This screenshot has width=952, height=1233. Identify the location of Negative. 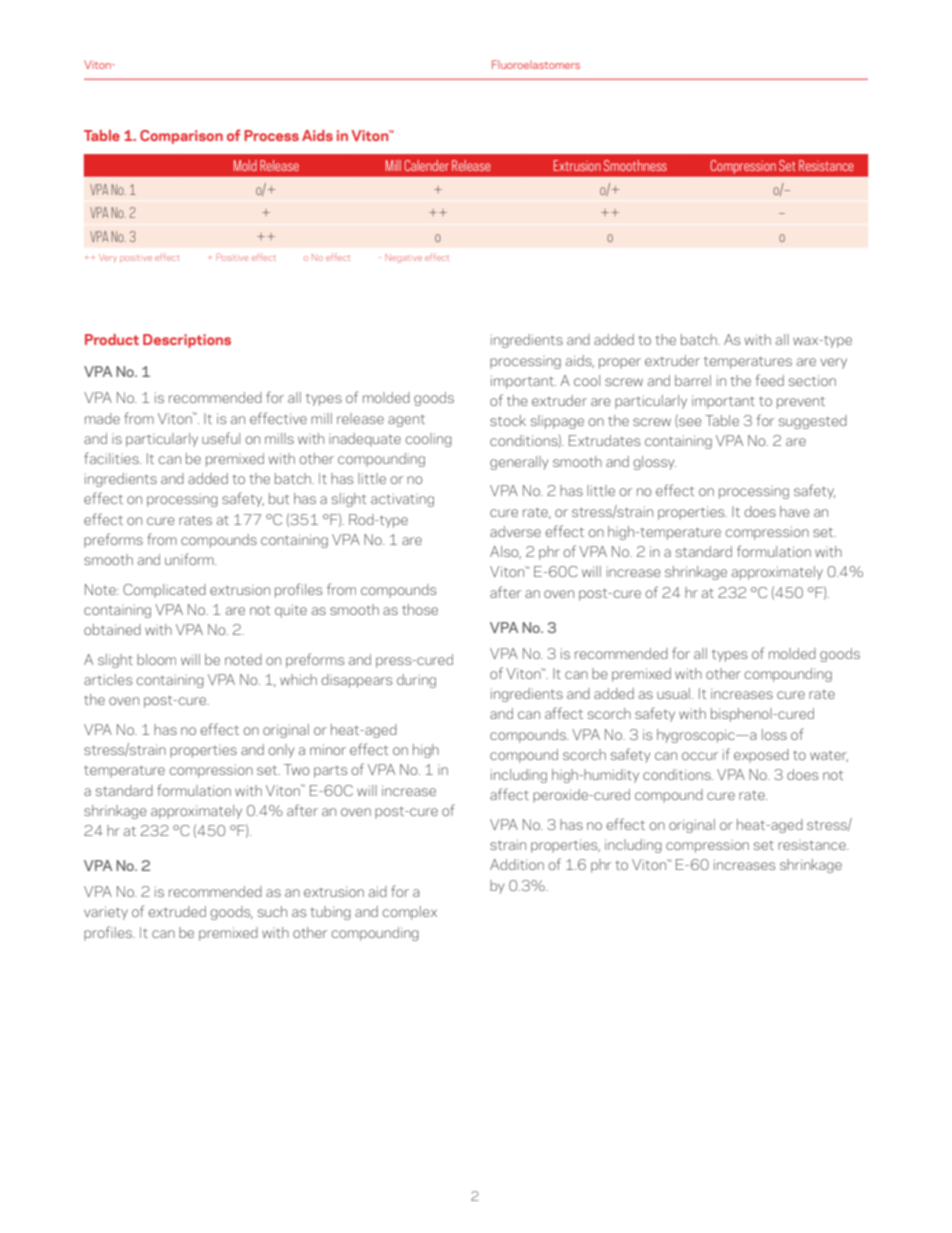
(403, 258).
